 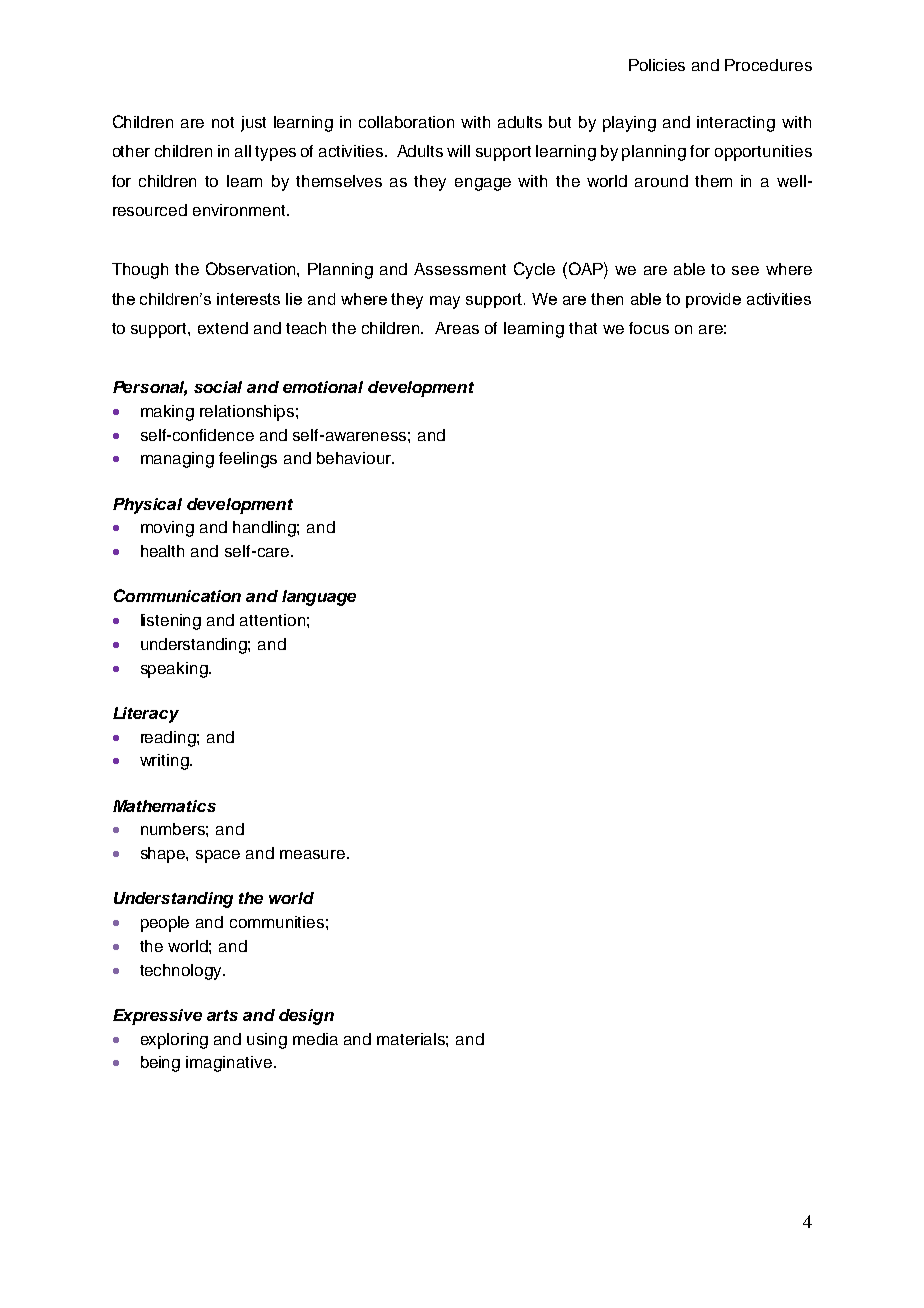 I want to click on Areas, so click(x=457, y=328).
